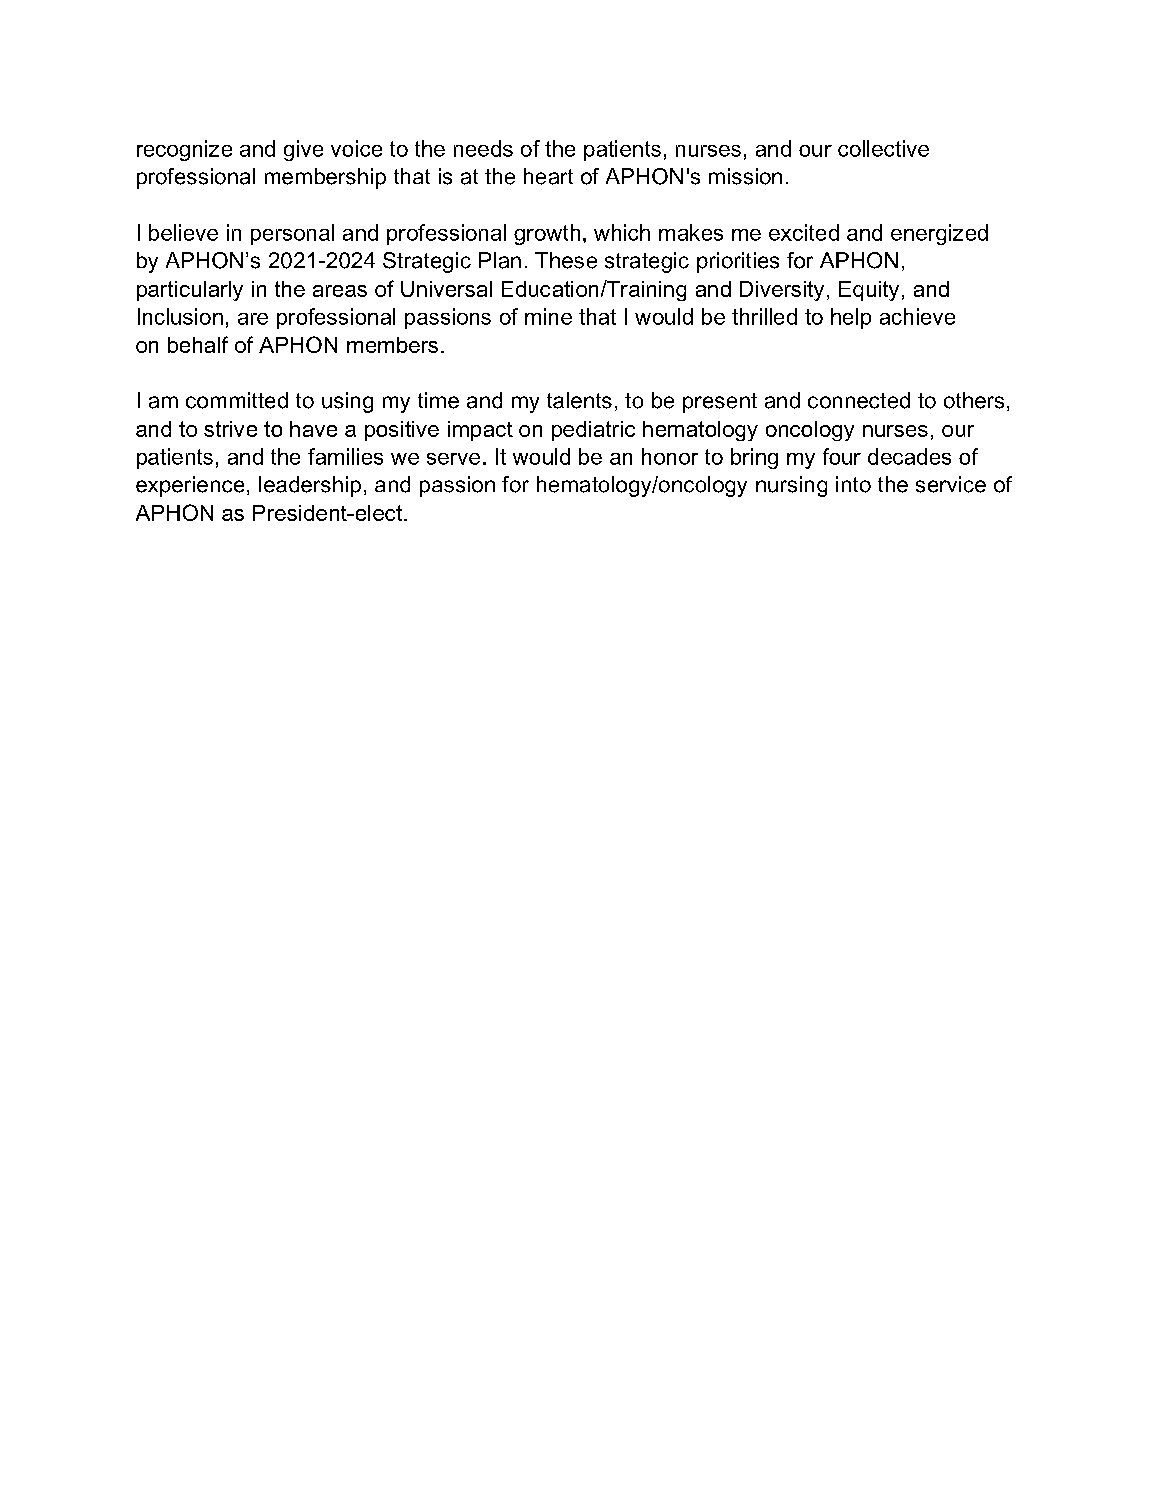 This image has width=1151, height=1490. Describe the element at coordinates (883, 148) in the image. I see `collective` at that location.
